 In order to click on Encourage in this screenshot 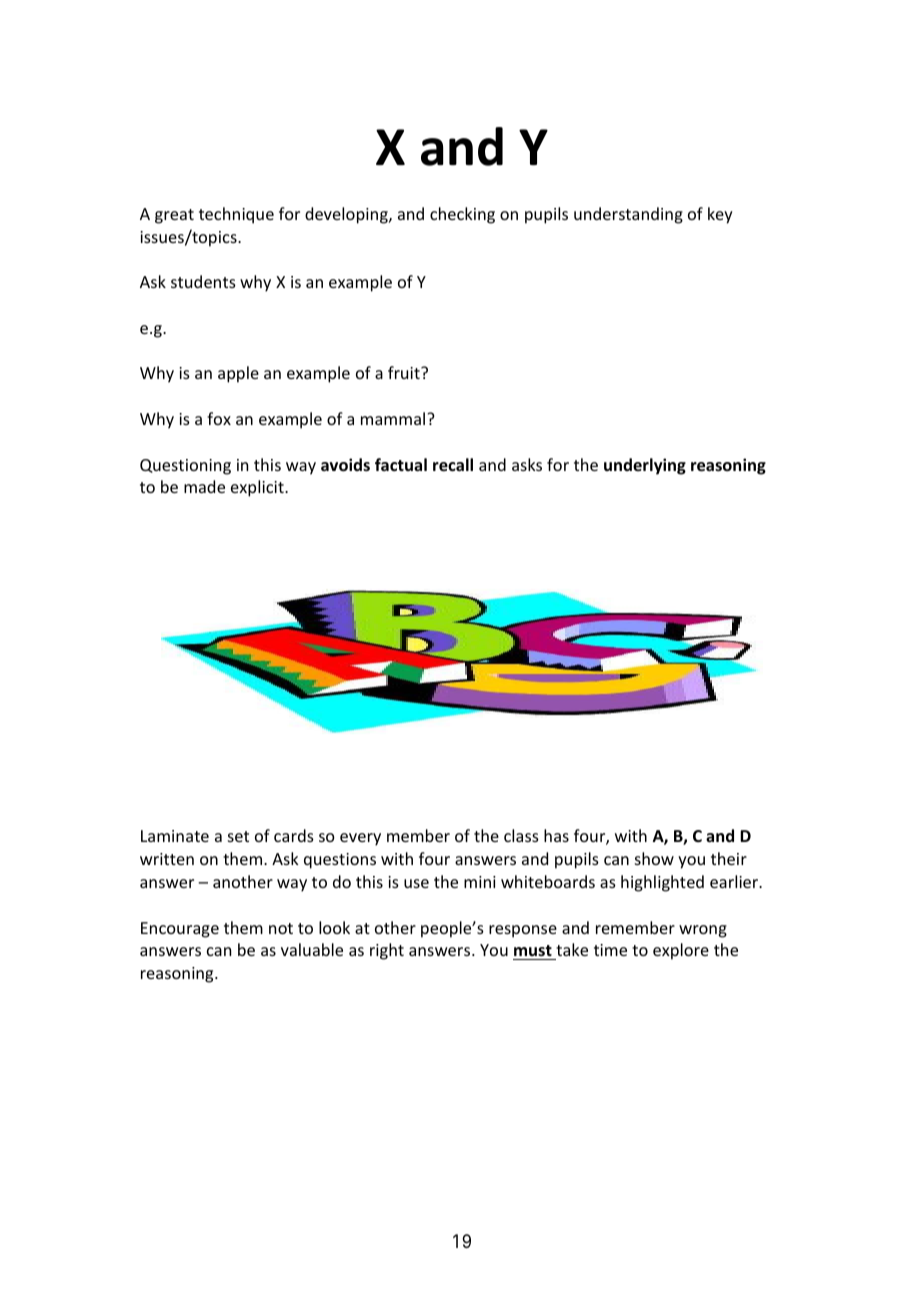, I will do `click(180, 930)`.
